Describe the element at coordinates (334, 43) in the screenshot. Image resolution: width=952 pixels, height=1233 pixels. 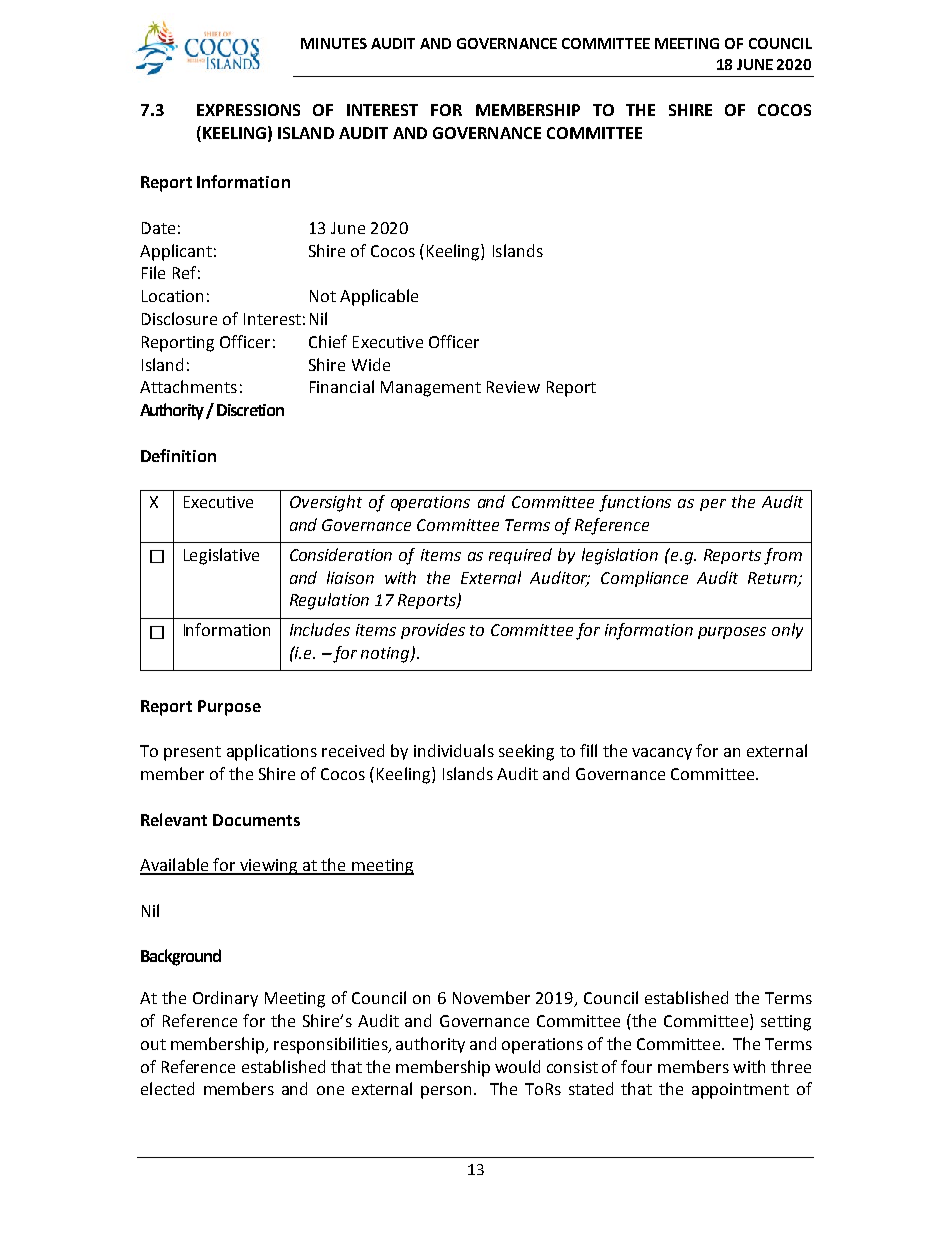
I see `MINUTES` at that location.
